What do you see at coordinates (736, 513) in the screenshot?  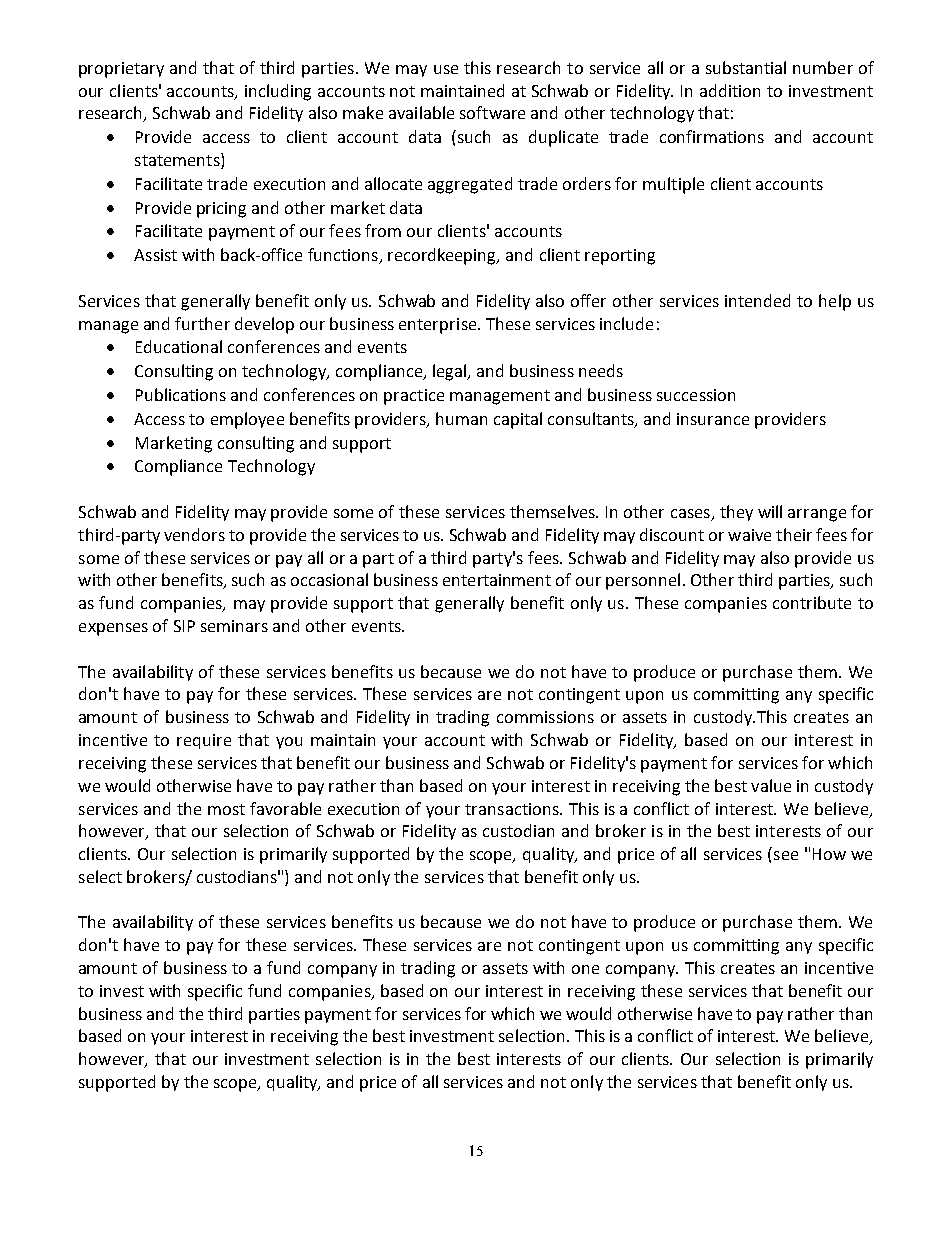 I see `they` at bounding box center [736, 513].
